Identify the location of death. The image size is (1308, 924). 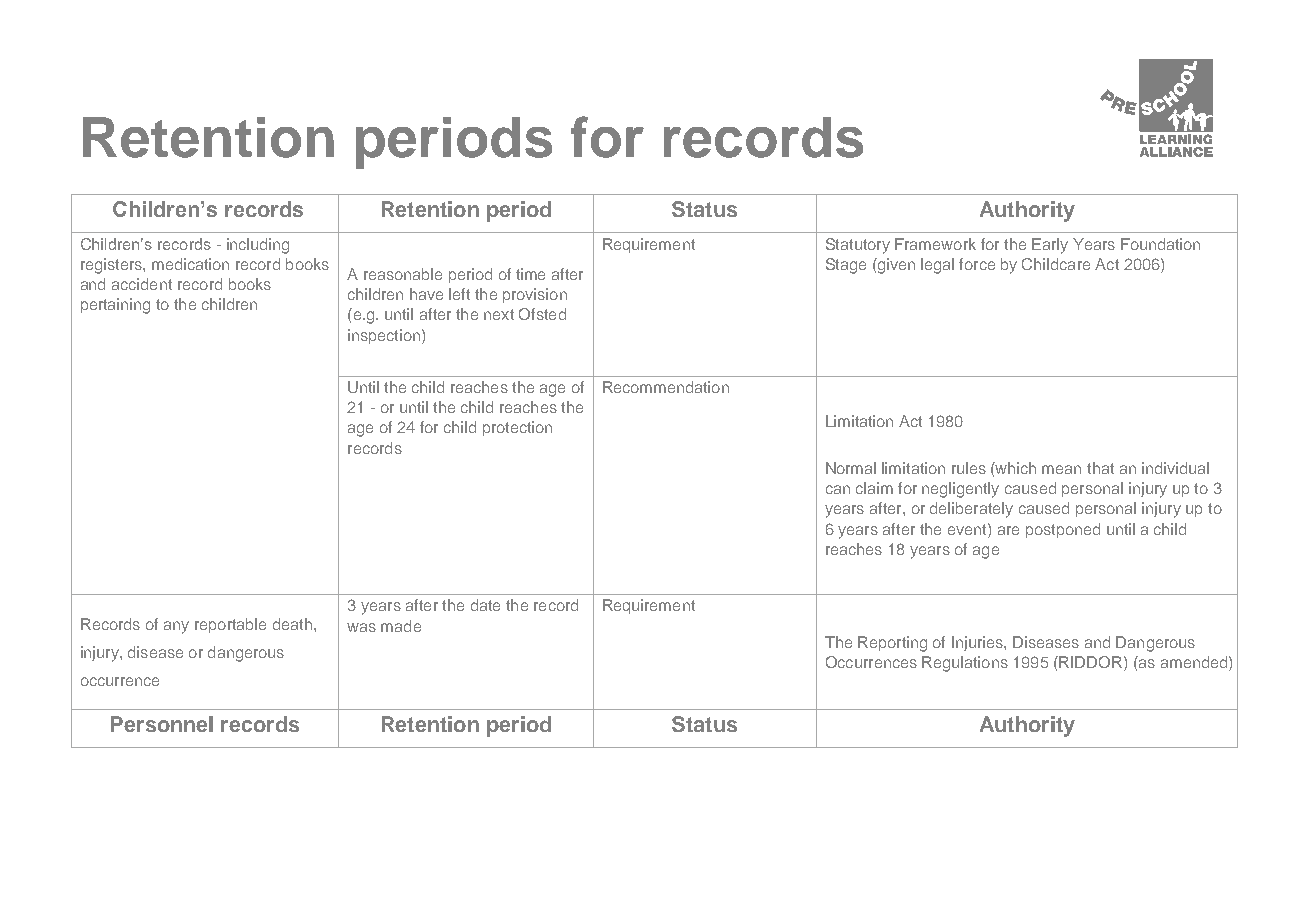
(292, 624).
